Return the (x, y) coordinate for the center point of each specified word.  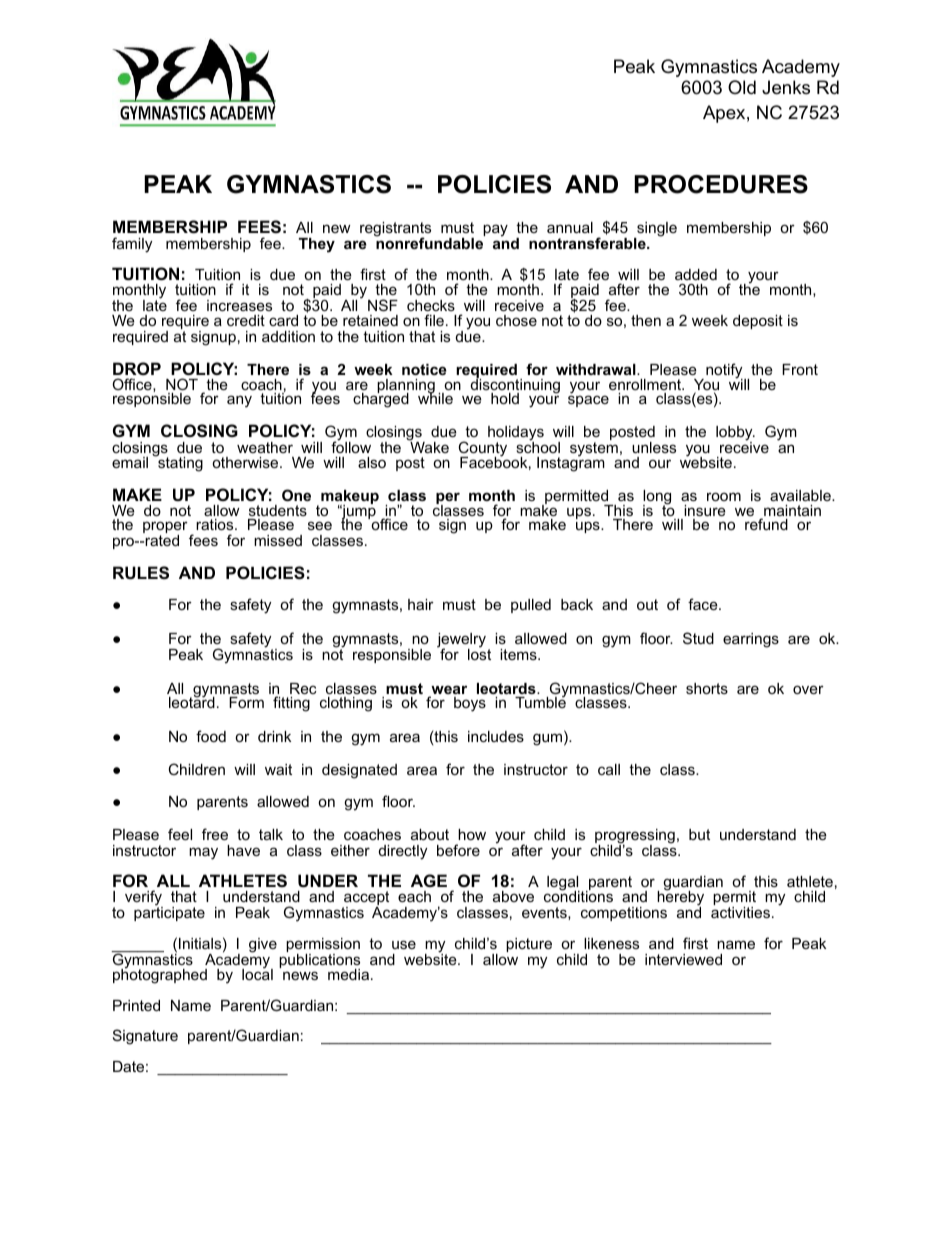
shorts (707, 688)
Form (246, 702)
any (239, 401)
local (257, 973)
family (132, 245)
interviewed (683, 959)
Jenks (786, 87)
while (435, 397)
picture (529, 945)
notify (725, 372)
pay (495, 230)
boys (470, 704)
